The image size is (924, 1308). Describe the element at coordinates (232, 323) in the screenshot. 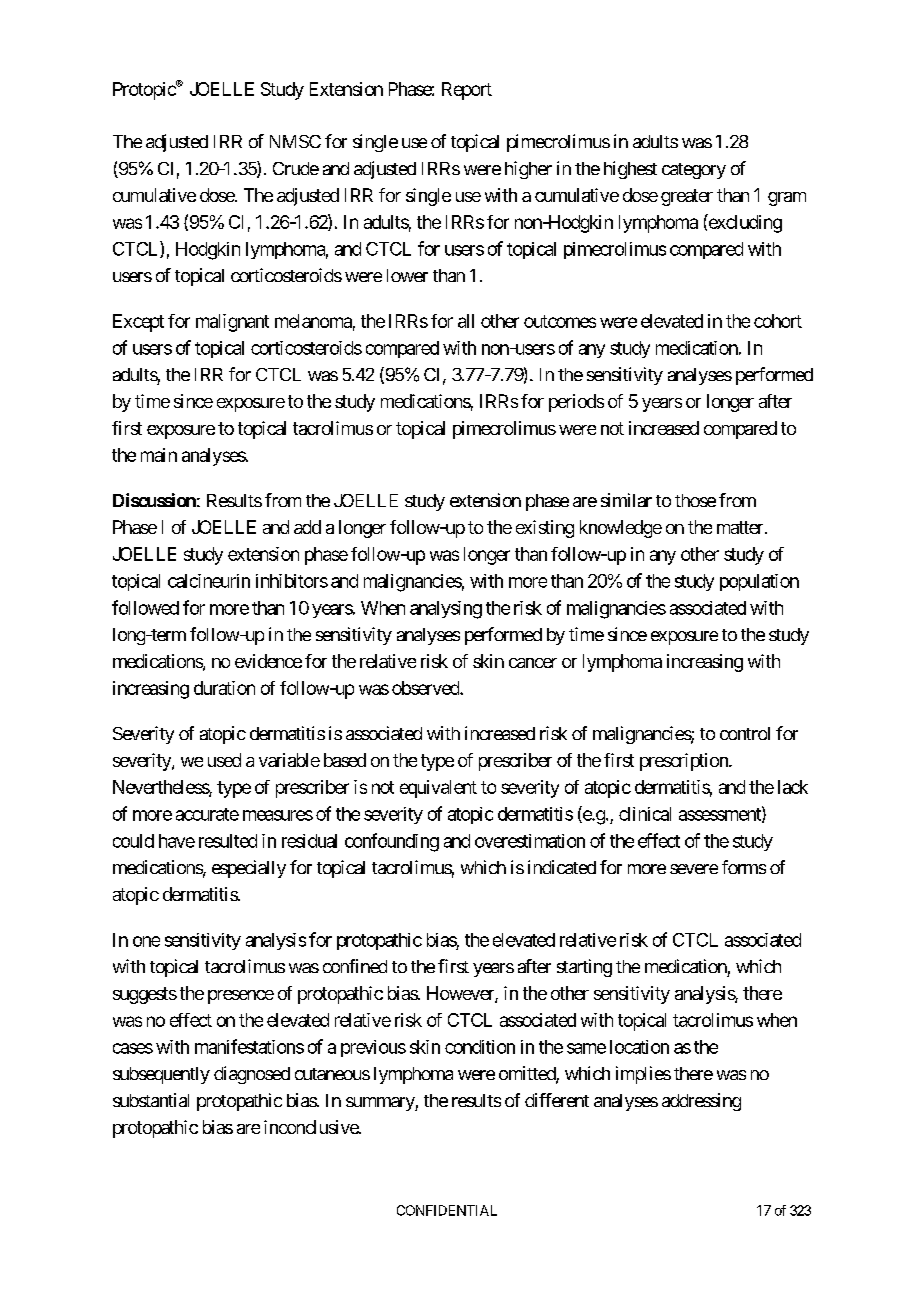

I see `malignant` at that location.
